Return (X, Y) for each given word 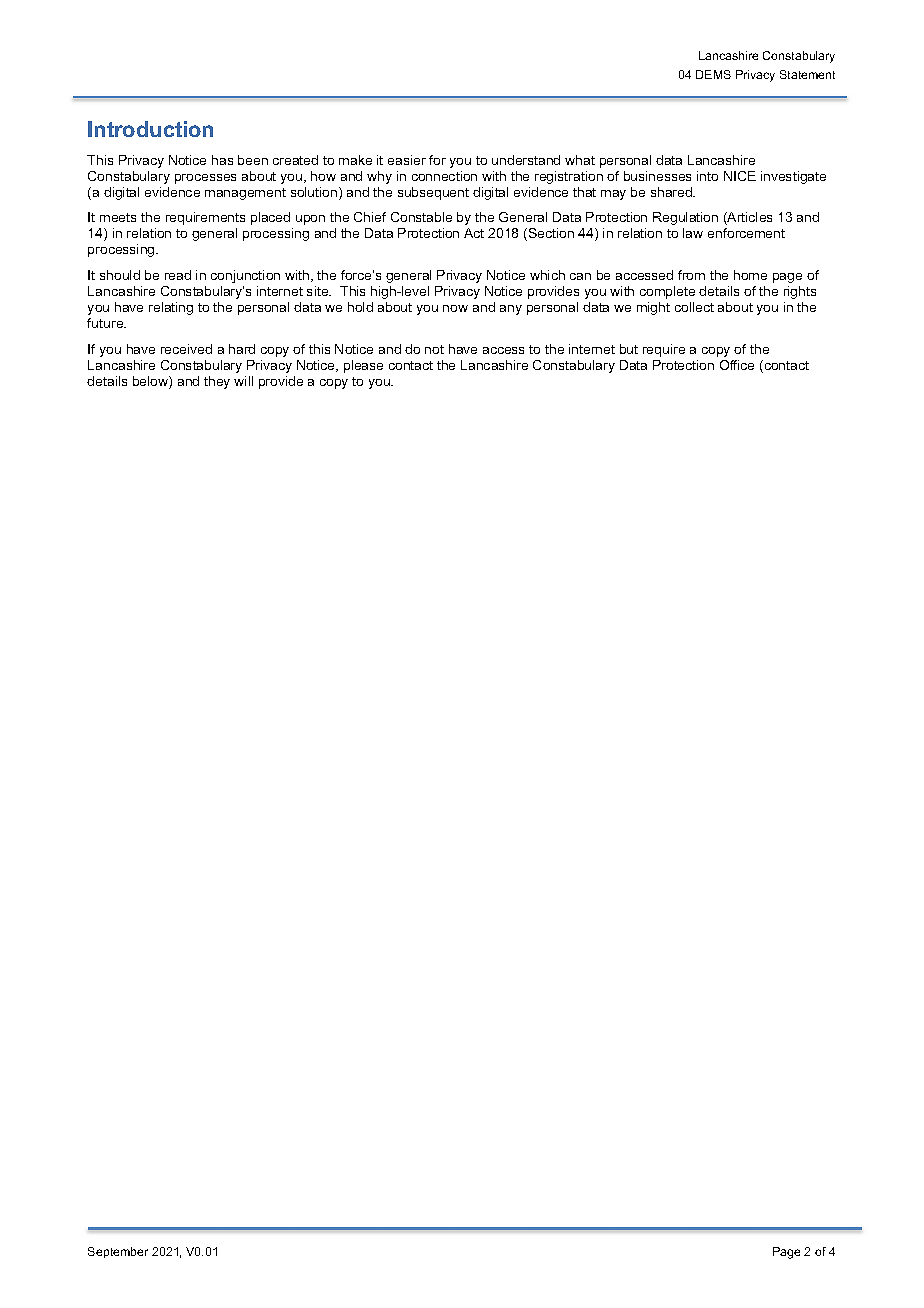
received (186, 349)
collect (694, 307)
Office (737, 365)
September (118, 1252)
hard (242, 349)
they (217, 382)
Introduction (150, 129)
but (629, 349)
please (363, 366)
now (455, 308)
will (243, 381)
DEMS (713, 74)
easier (407, 160)
